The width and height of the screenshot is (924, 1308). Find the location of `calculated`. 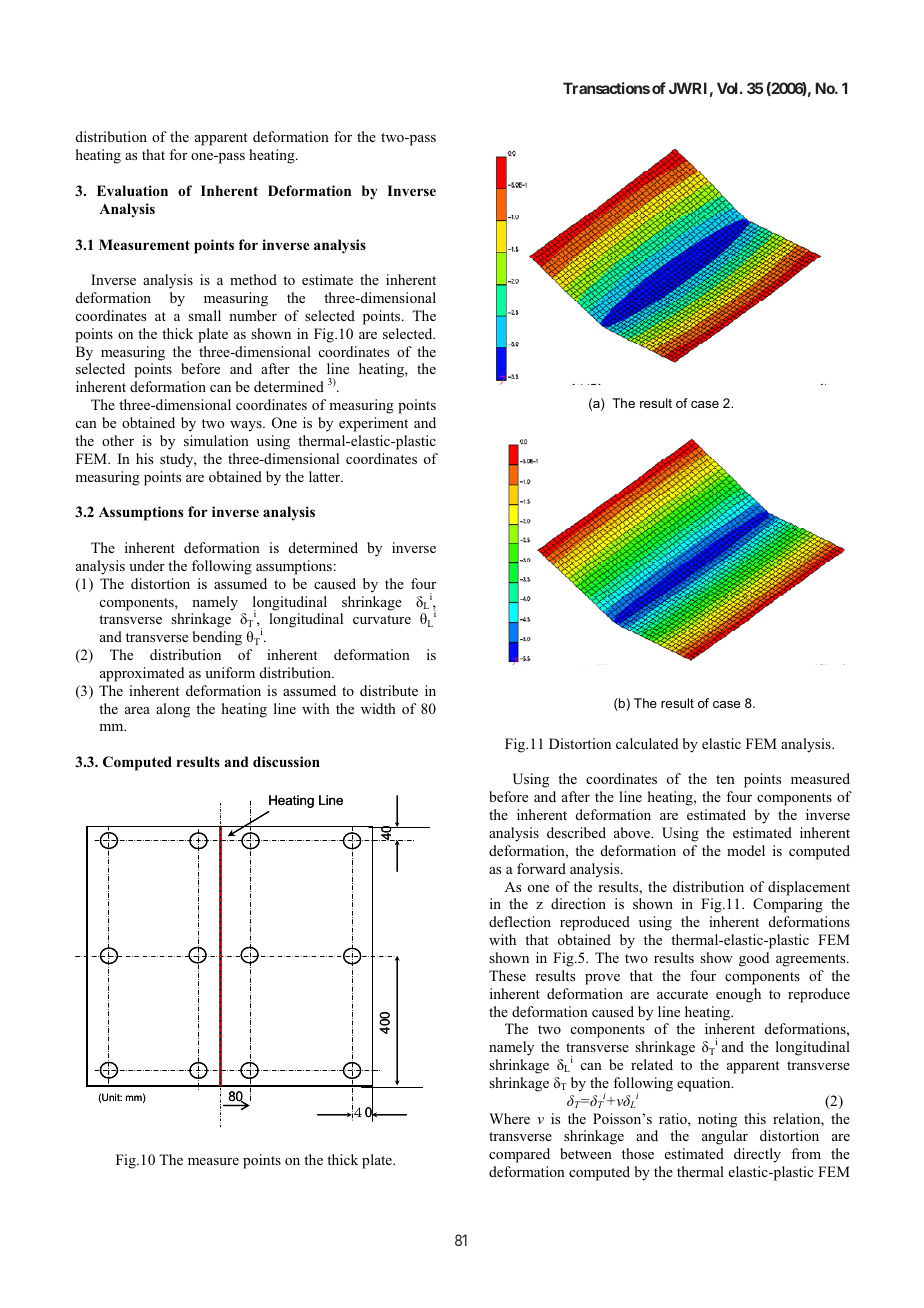

calculated is located at coordinates (647, 743).
